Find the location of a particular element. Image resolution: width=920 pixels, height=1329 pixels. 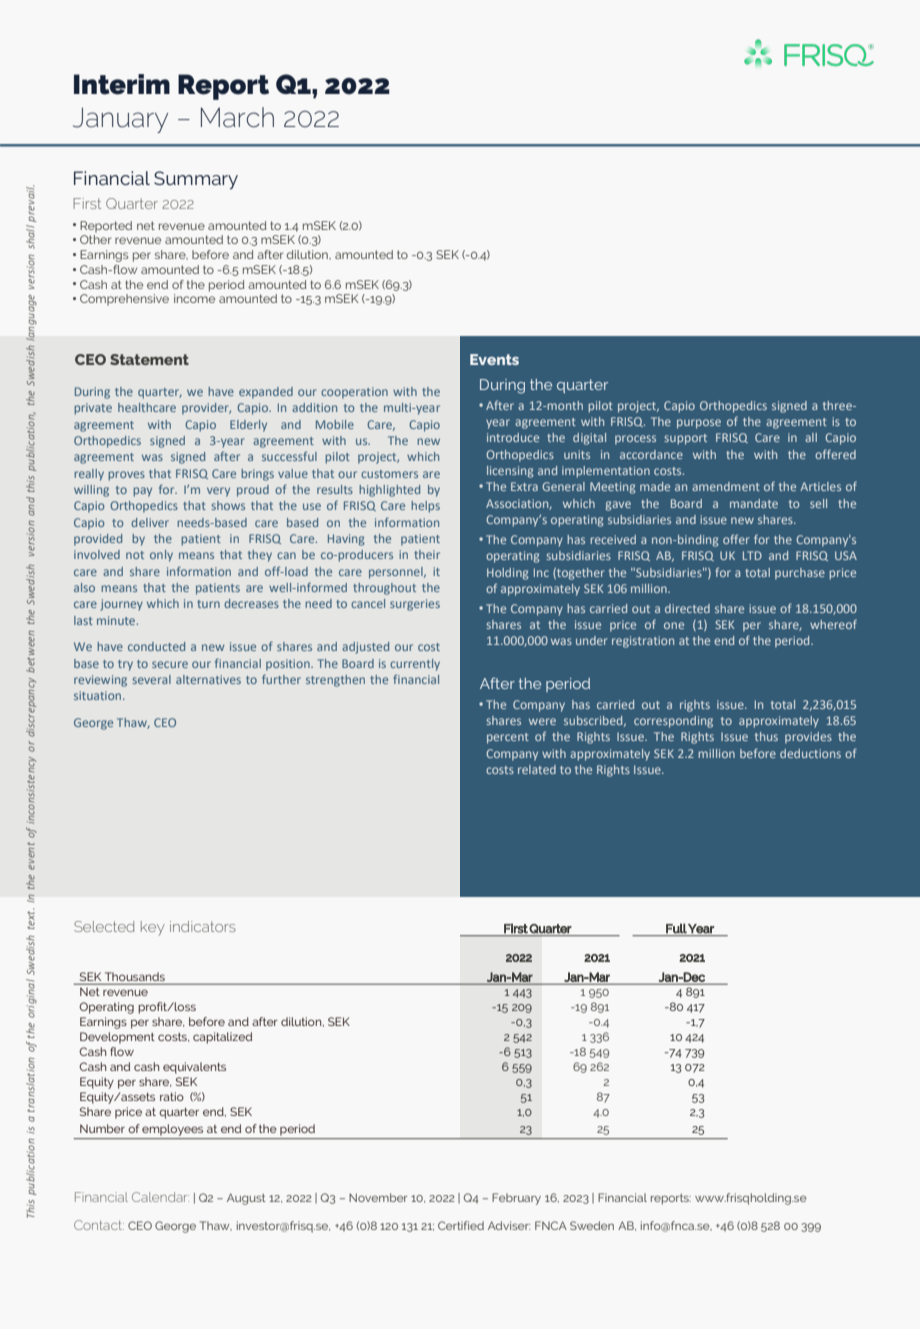

one is located at coordinates (674, 625).
